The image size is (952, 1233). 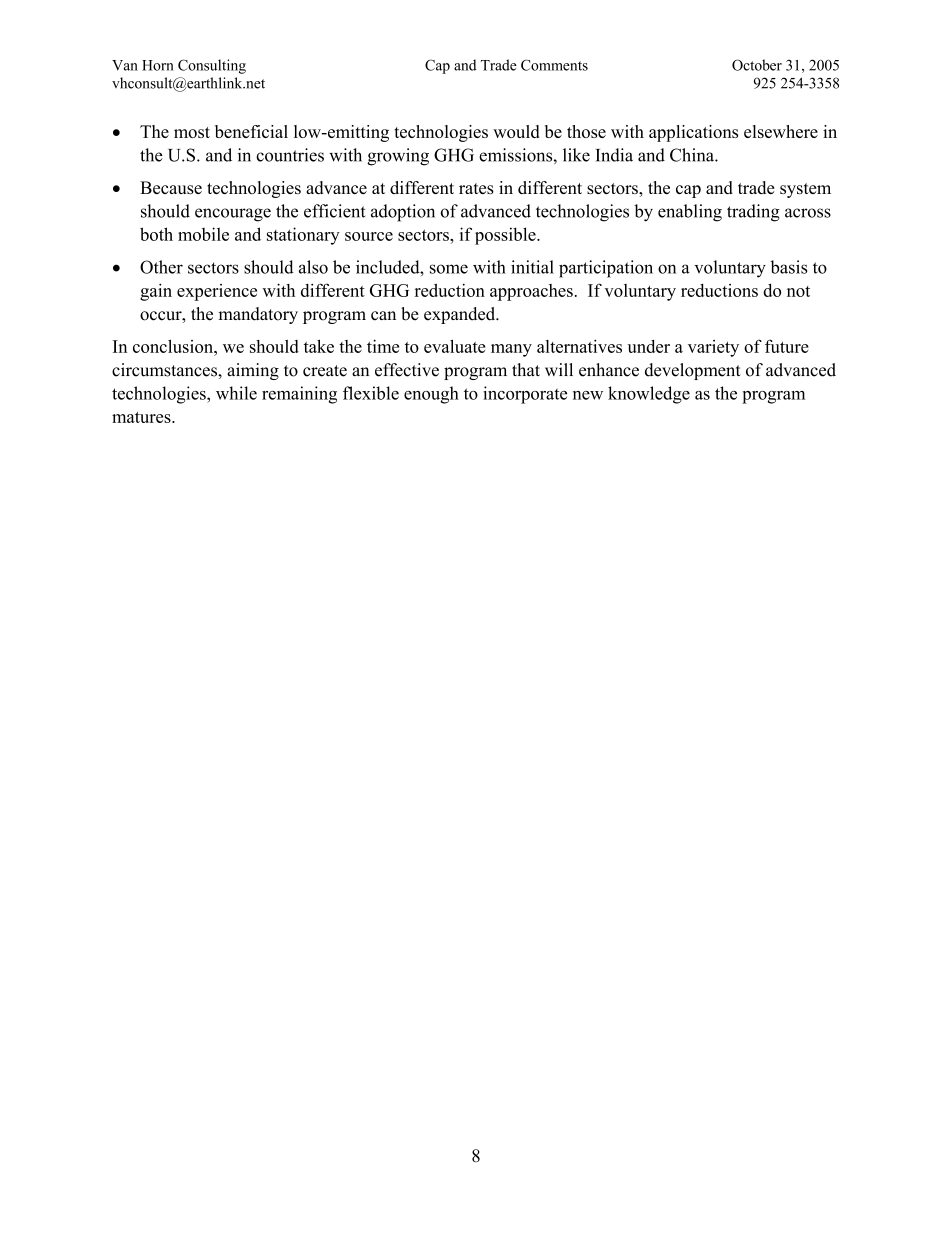 What do you see at coordinates (212, 66) in the screenshot?
I see `Consulting` at bounding box center [212, 66].
